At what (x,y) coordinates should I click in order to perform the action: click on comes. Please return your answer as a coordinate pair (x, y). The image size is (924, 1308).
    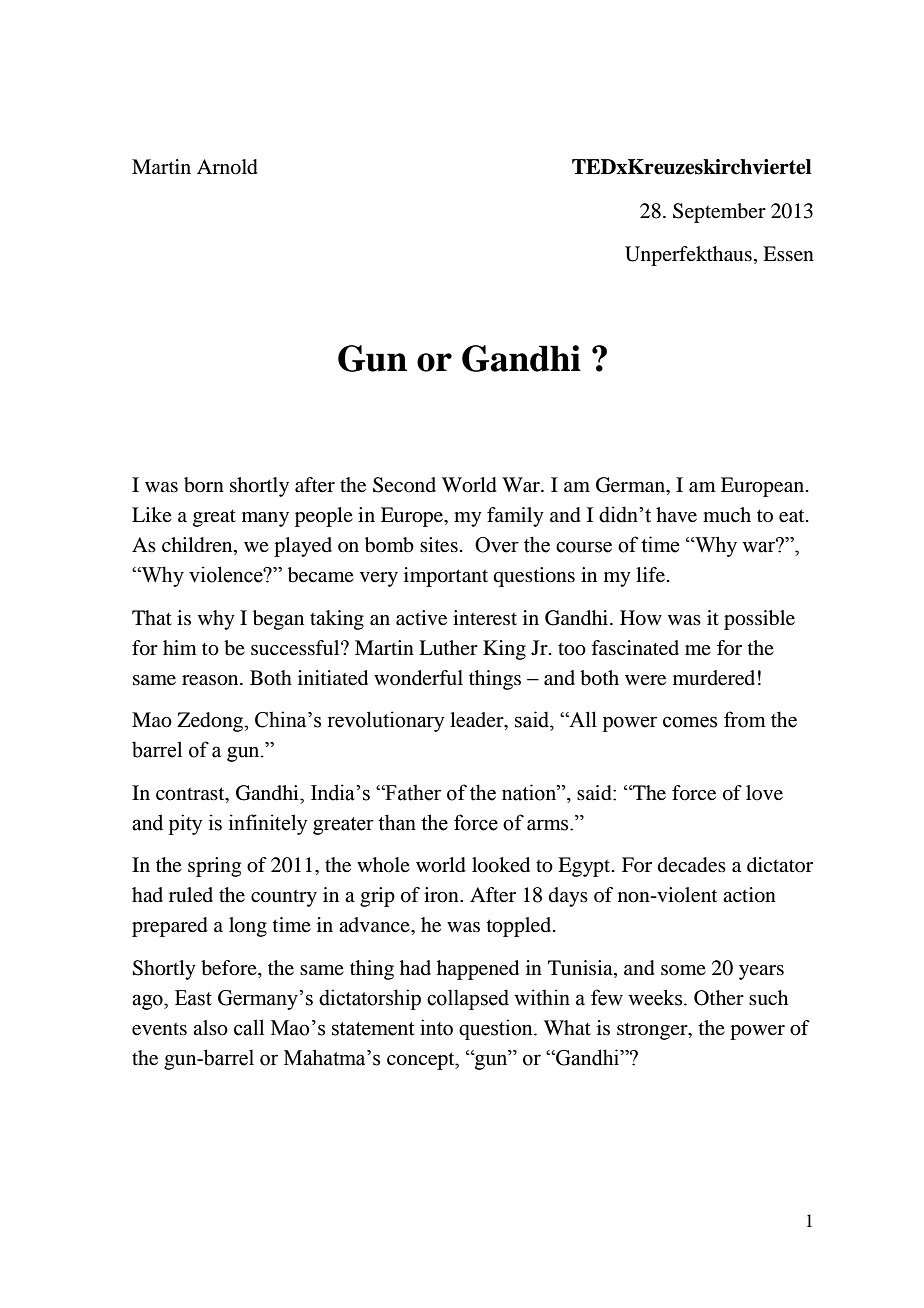
    Looking at the image, I should click on (690, 722).
